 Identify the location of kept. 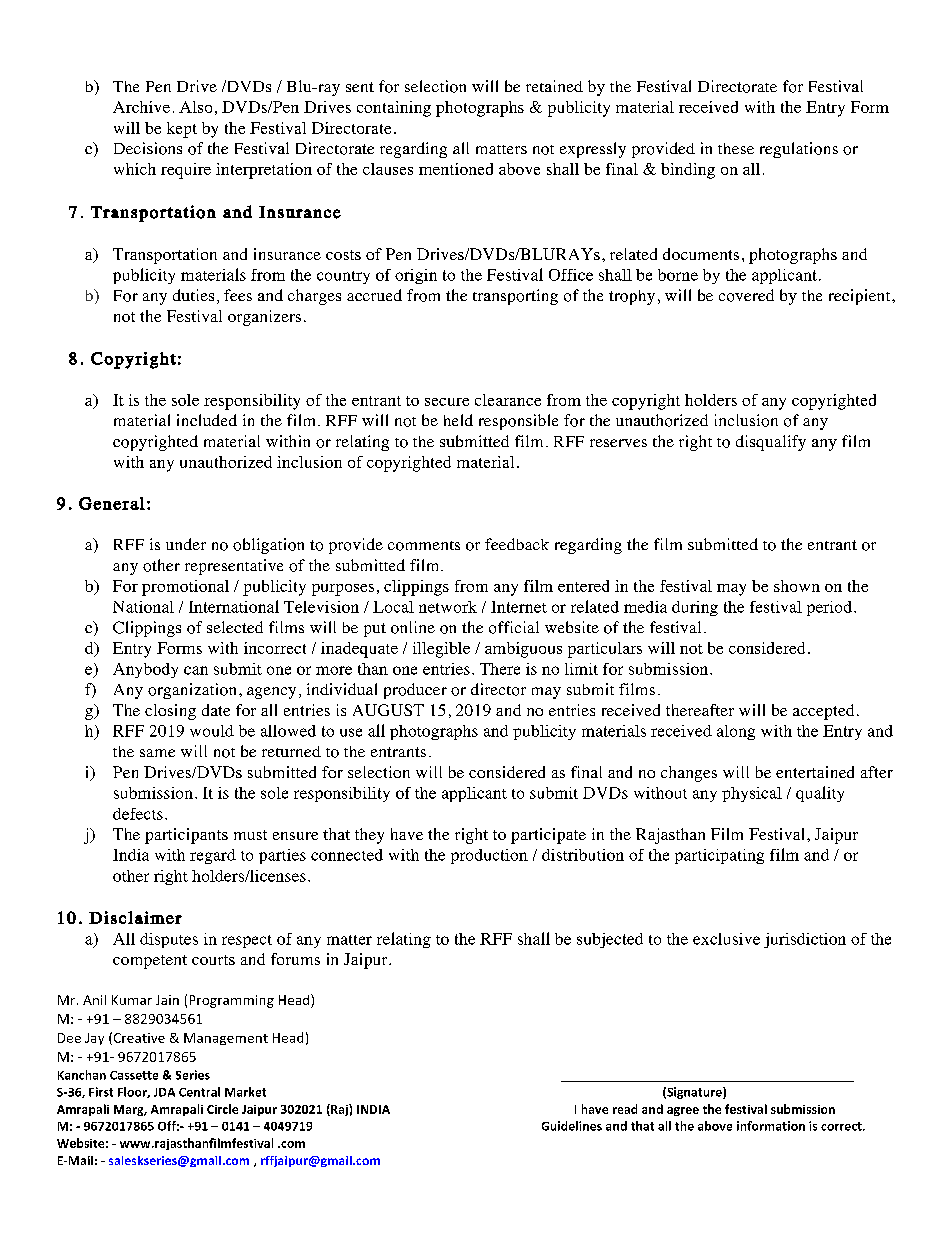
(182, 130).
